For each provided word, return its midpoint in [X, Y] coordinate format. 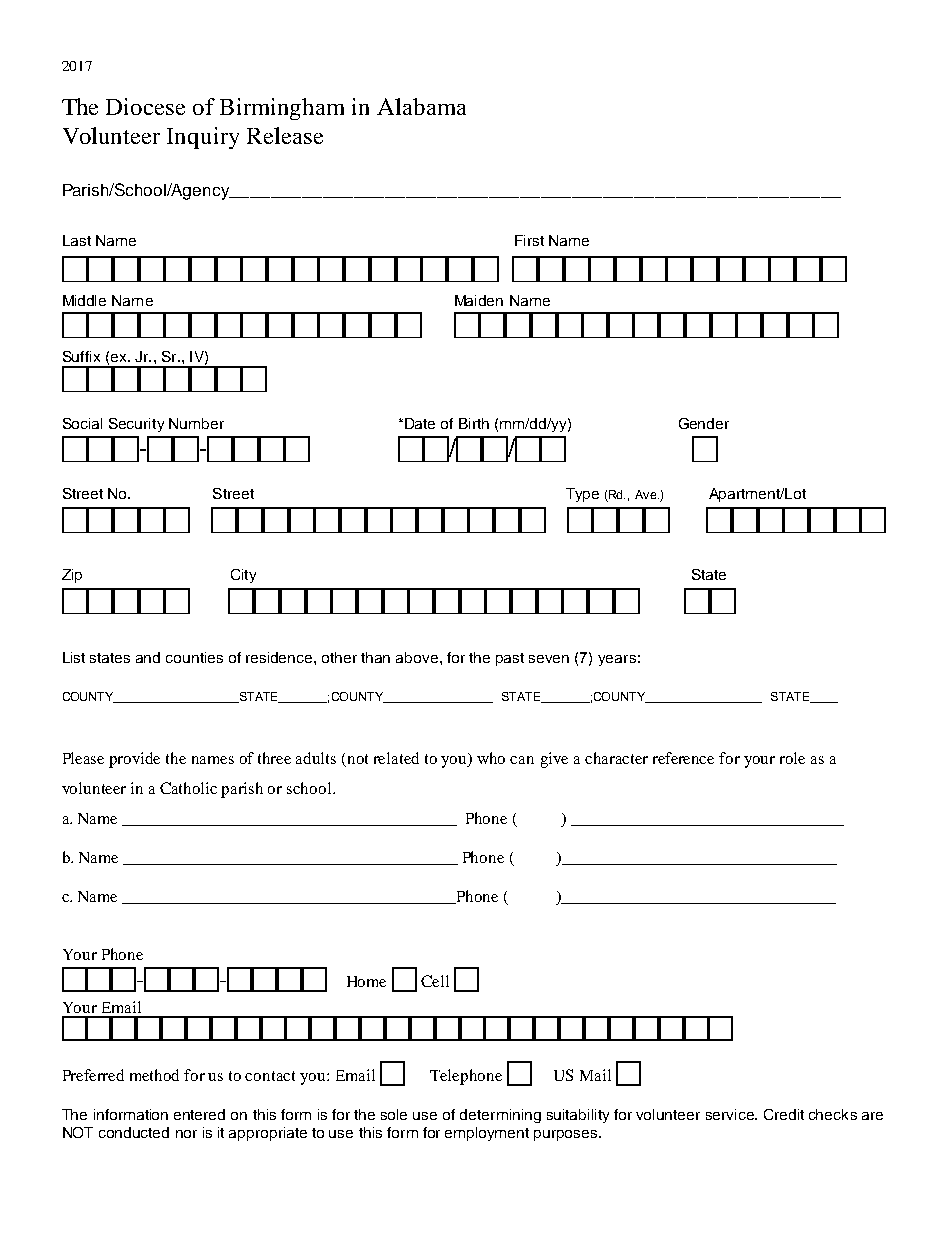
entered [199, 1114]
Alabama [421, 106]
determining [500, 1116]
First [529, 240]
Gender [704, 423]
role [792, 758]
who [491, 758]
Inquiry [203, 138]
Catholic [188, 788]
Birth [474, 423]
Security [136, 425]
